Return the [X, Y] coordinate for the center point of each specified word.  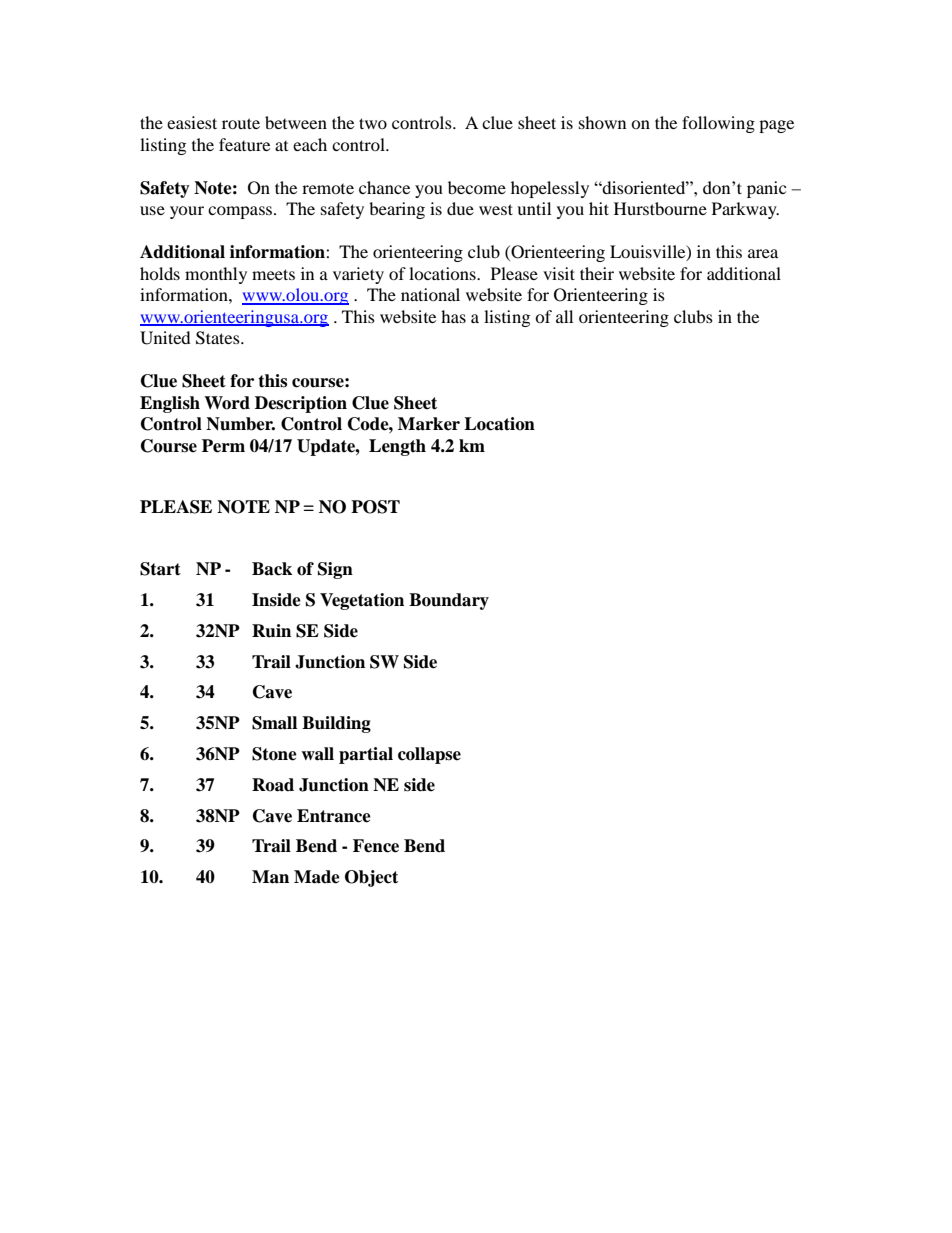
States [219, 338]
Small [274, 723]
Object [371, 878]
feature [244, 144]
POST [375, 507]
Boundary [449, 601]
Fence [376, 846]
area [763, 253]
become [477, 187]
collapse [429, 755]
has [453, 316]
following [718, 124]
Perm [223, 446]
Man [270, 877]
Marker [429, 424]
